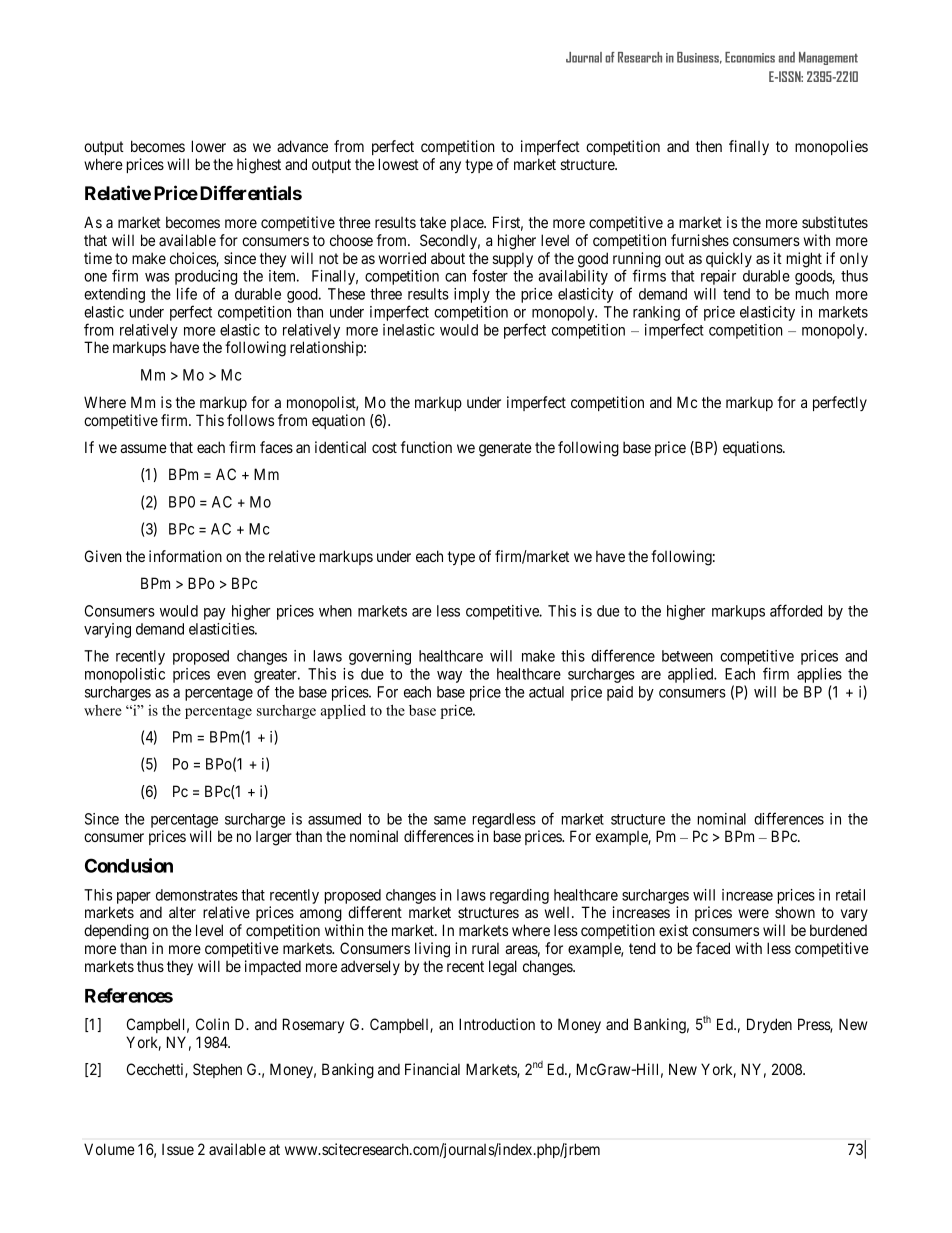  Describe the element at coordinates (819, 677) in the image. I see `applies` at that location.
